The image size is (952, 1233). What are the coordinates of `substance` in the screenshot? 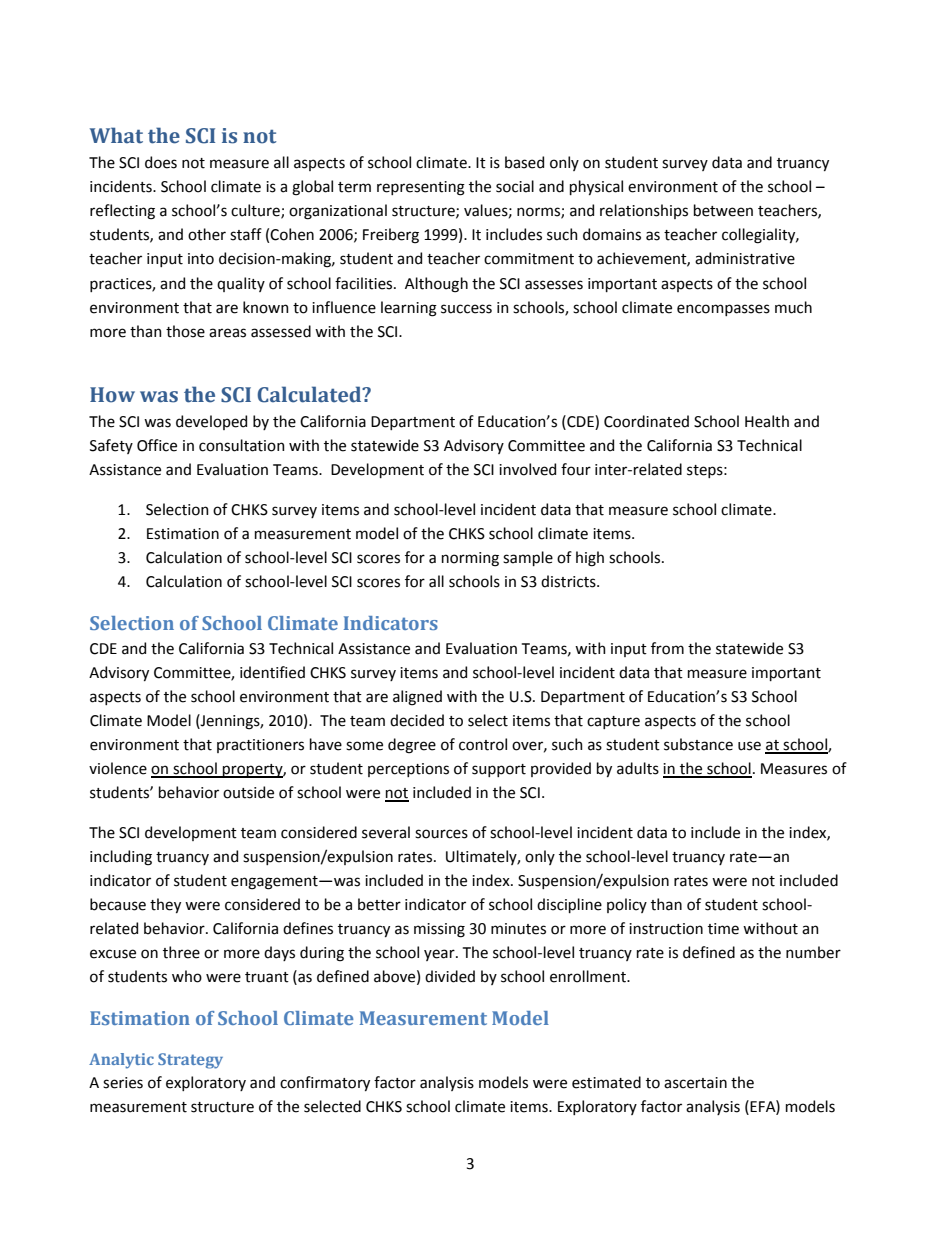 It's located at (698, 744).
